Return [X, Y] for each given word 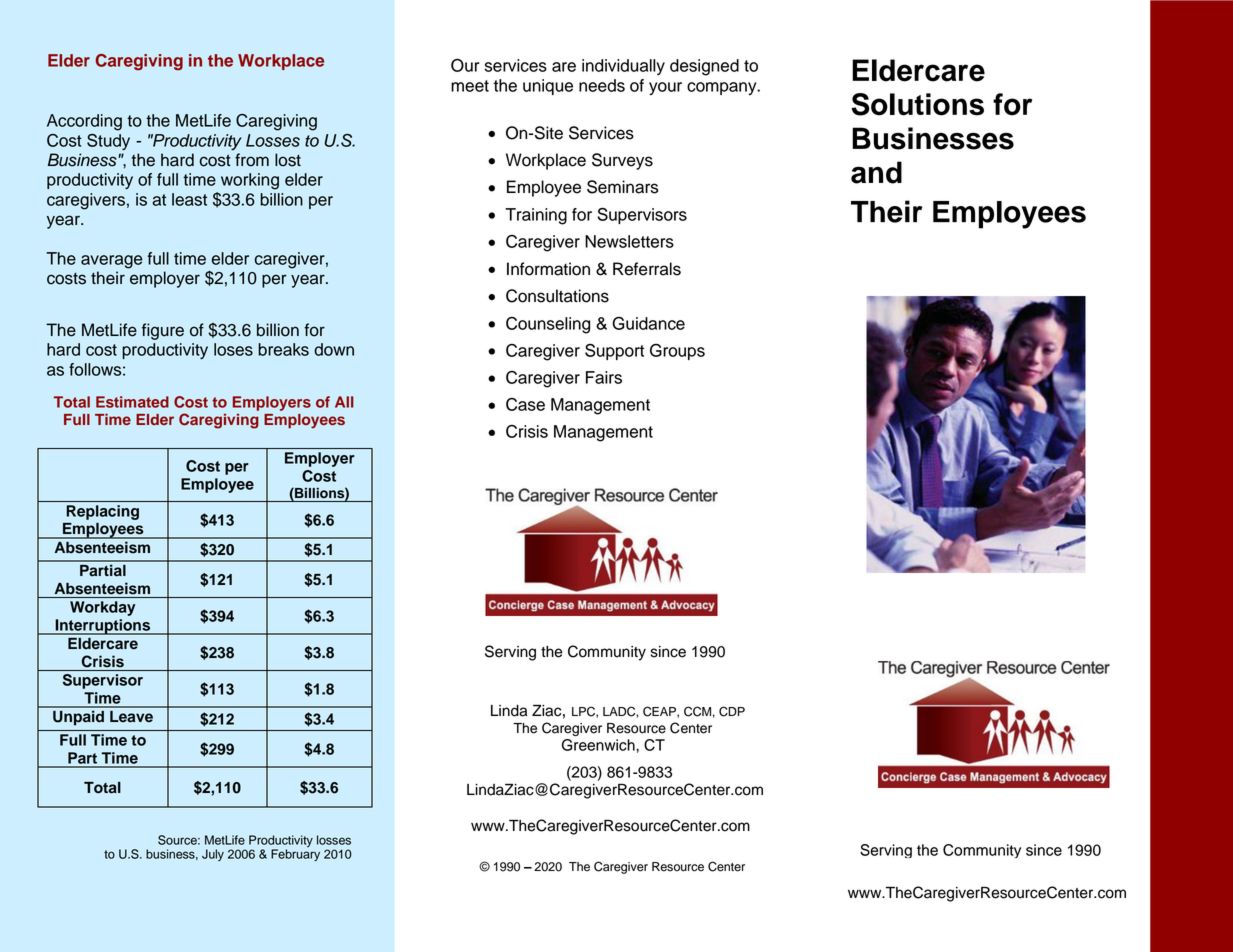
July [213, 855]
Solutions [917, 104]
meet [470, 86]
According [84, 122]
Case [525, 404]
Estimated [132, 402]
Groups [677, 352]
